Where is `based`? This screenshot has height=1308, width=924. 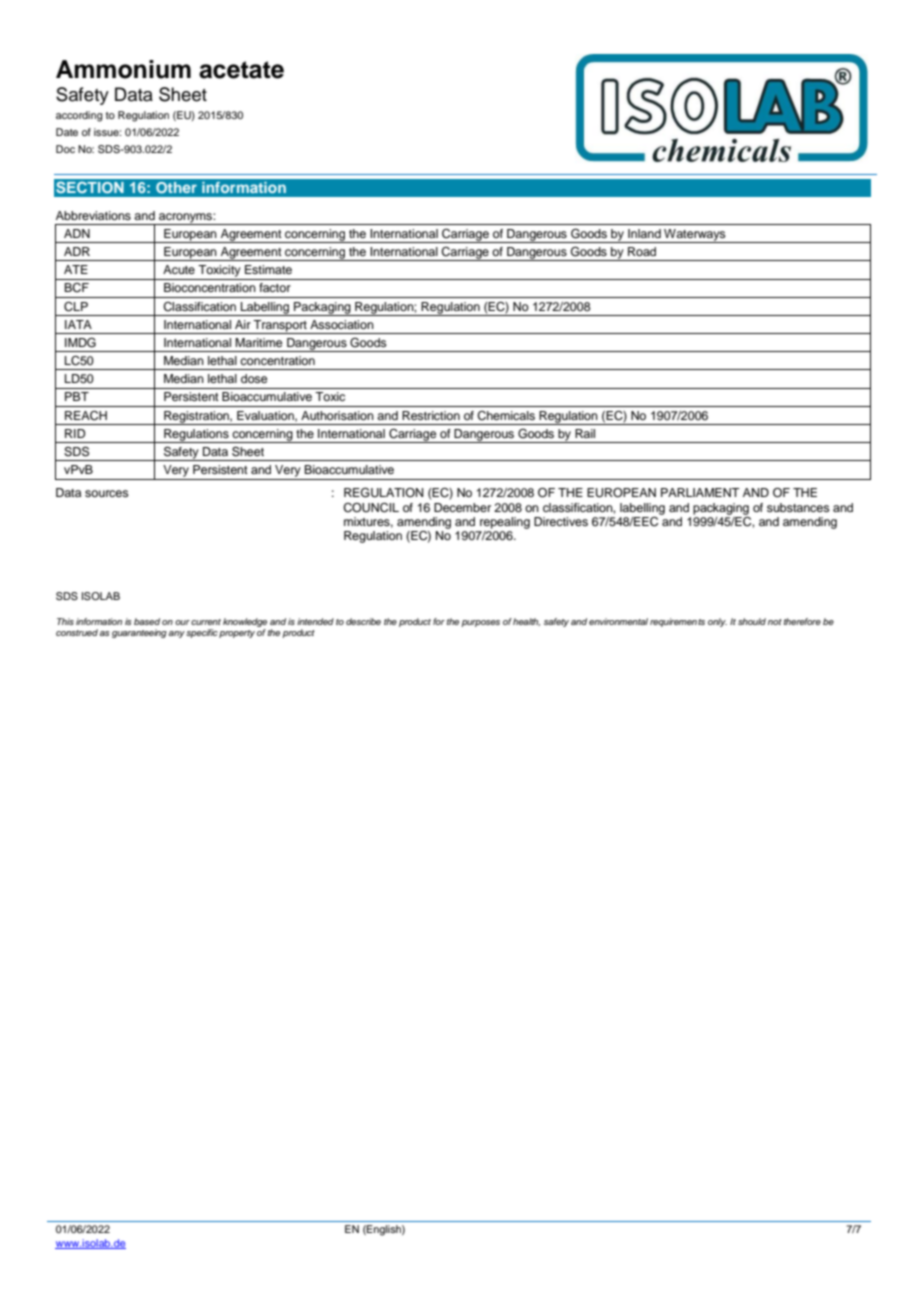
based is located at coordinates (147, 621).
